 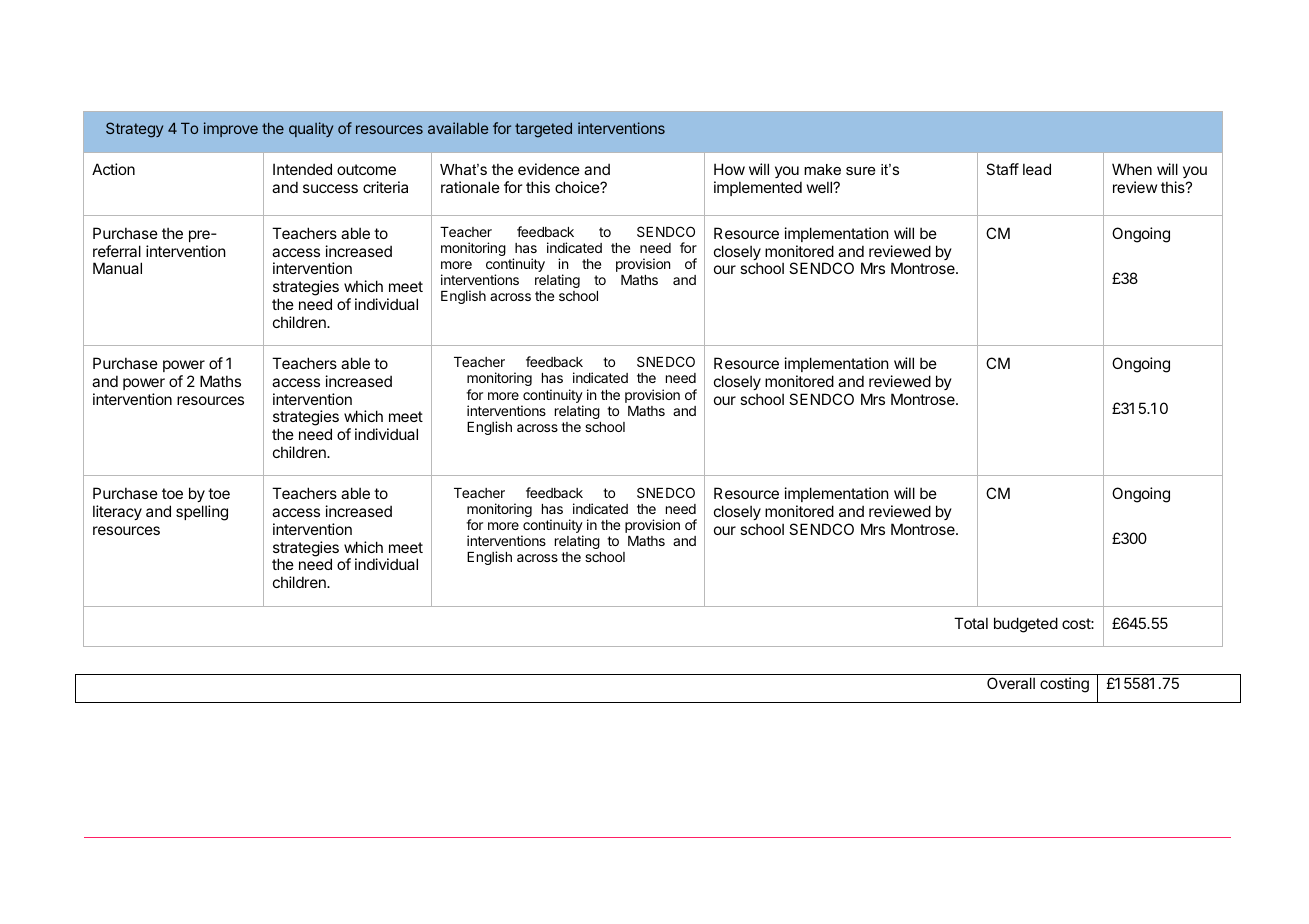 What do you see at coordinates (971, 623) in the screenshot?
I see `Total` at bounding box center [971, 623].
